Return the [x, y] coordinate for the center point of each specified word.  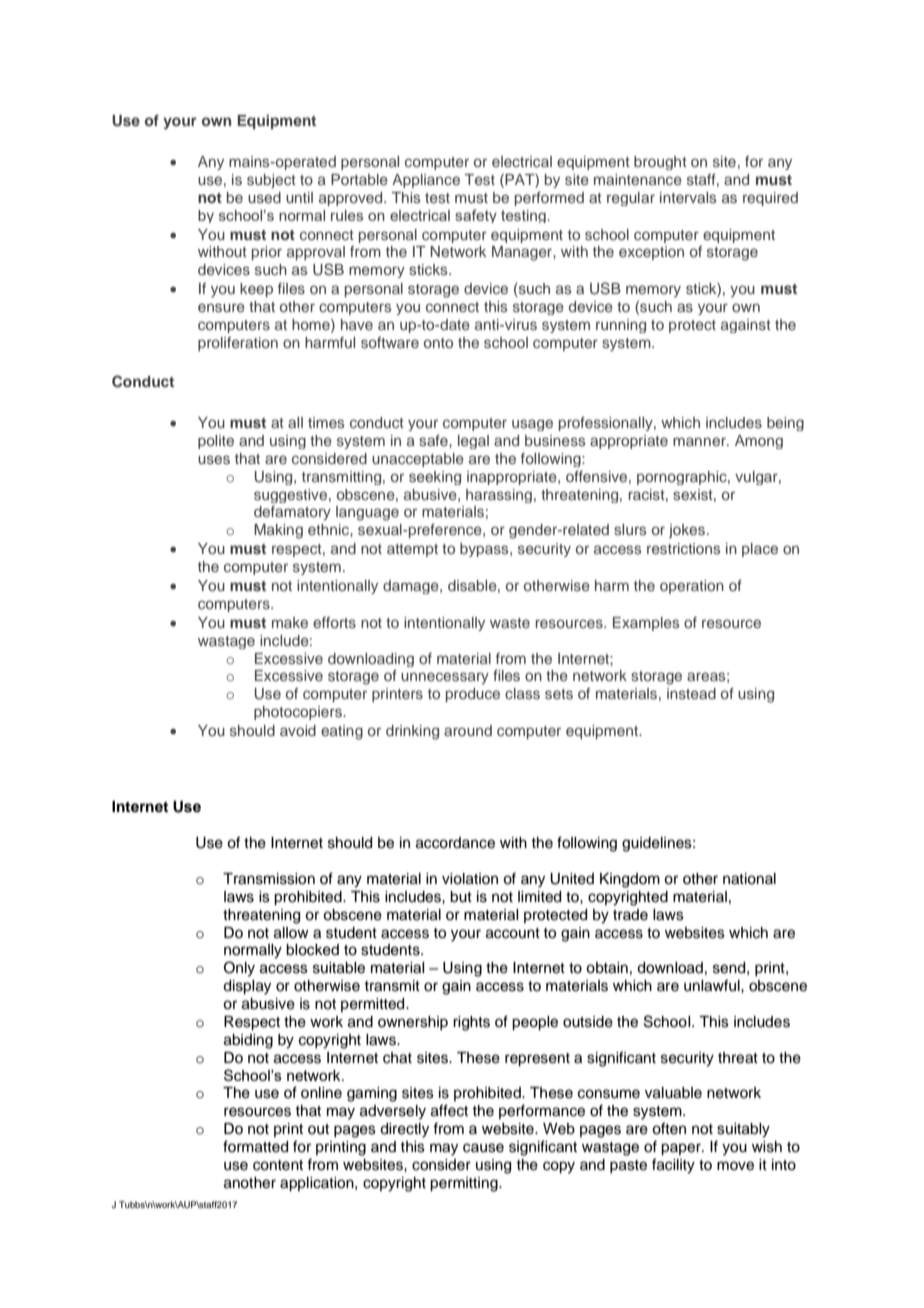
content [278, 1165]
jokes [688, 531]
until [299, 197]
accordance [455, 843]
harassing [499, 496]
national [749, 879]
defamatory [292, 513]
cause [483, 1148]
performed [549, 199]
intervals [688, 197]
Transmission [269, 879]
